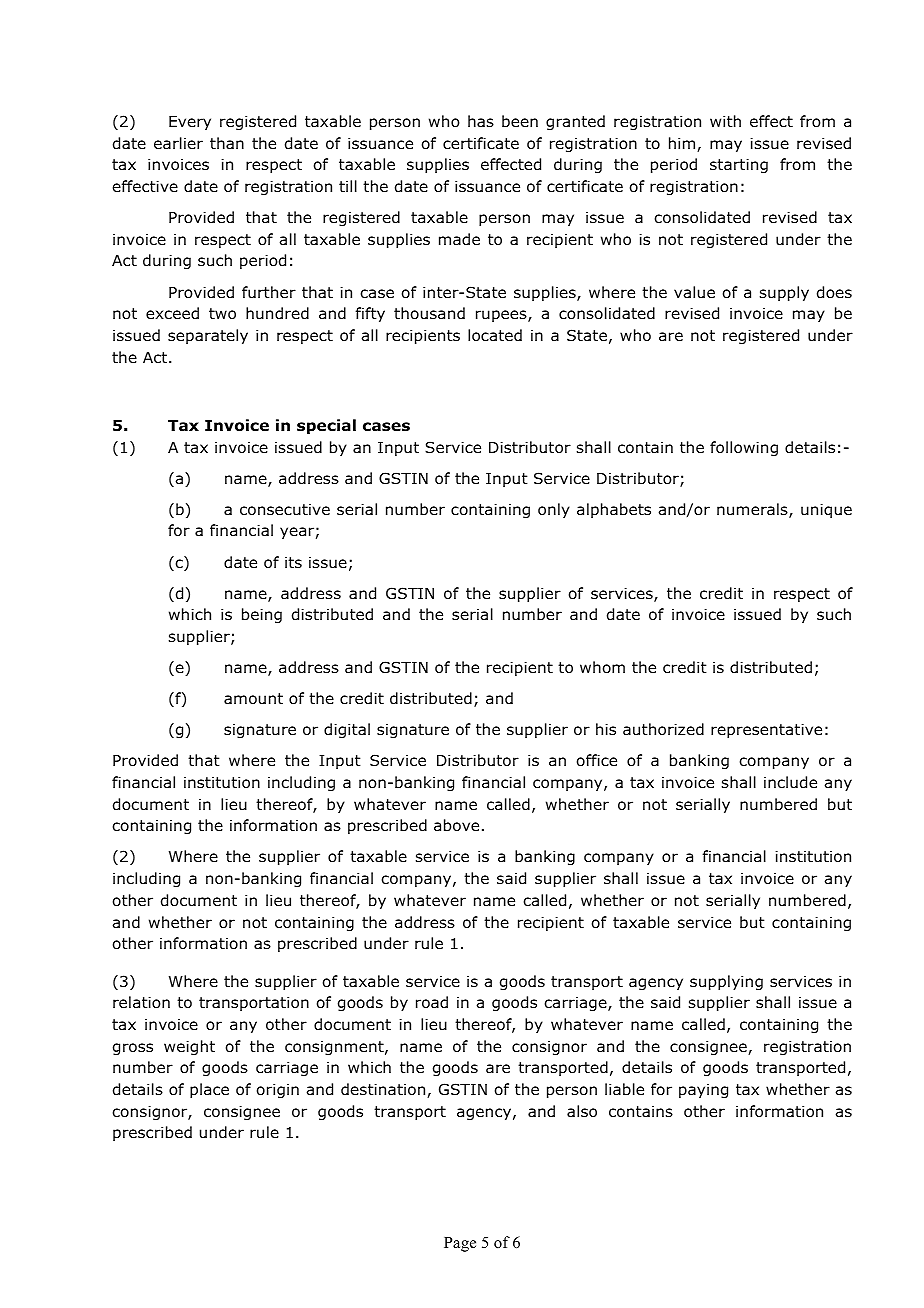  I want to click on than, so click(227, 143).
